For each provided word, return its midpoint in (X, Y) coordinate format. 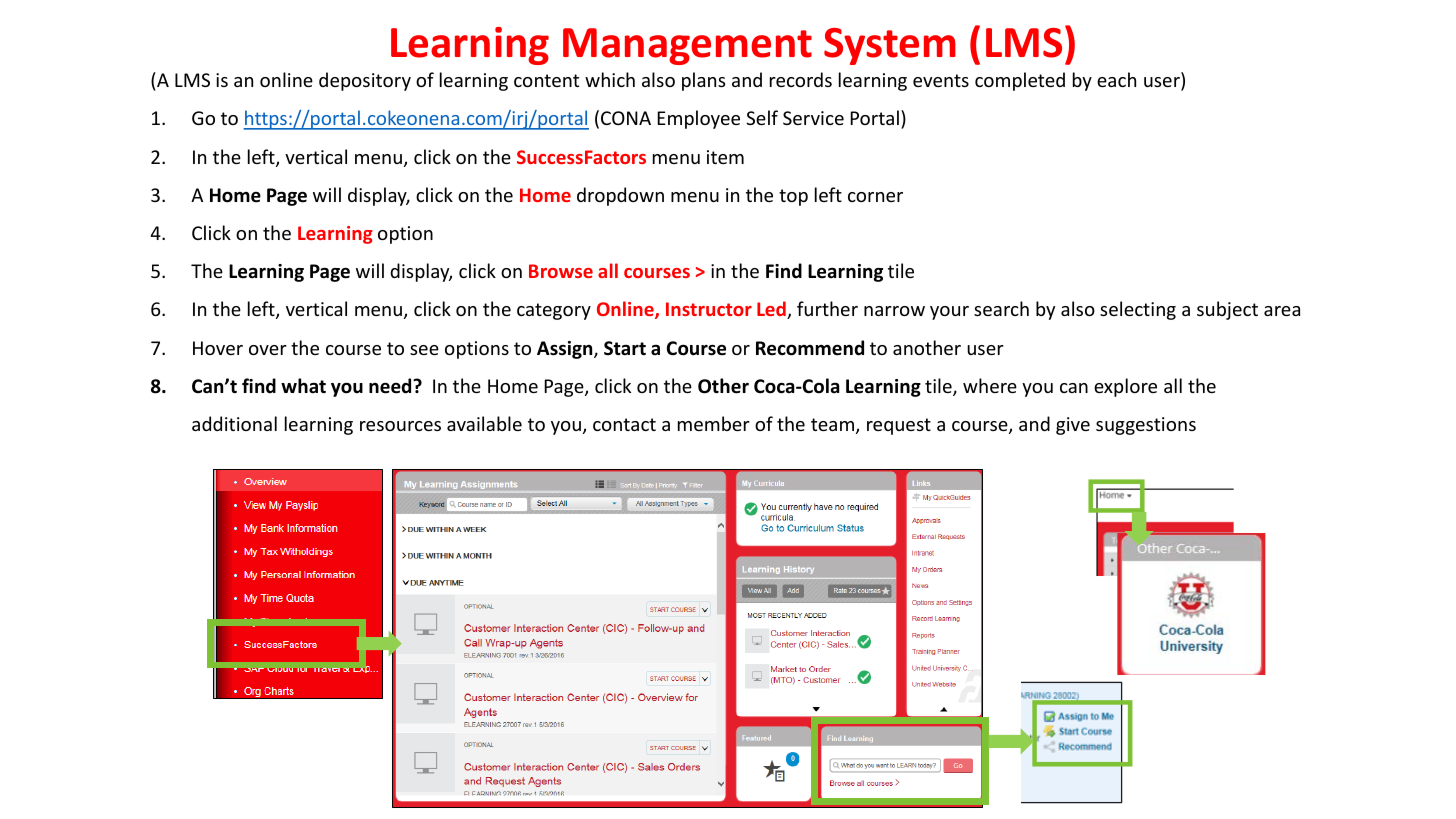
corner (875, 197)
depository (365, 81)
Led (772, 310)
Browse (561, 271)
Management (687, 46)
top (793, 197)
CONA (626, 118)
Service (813, 118)
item (725, 157)
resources (400, 426)
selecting (1138, 310)
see (424, 350)
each (1116, 79)
